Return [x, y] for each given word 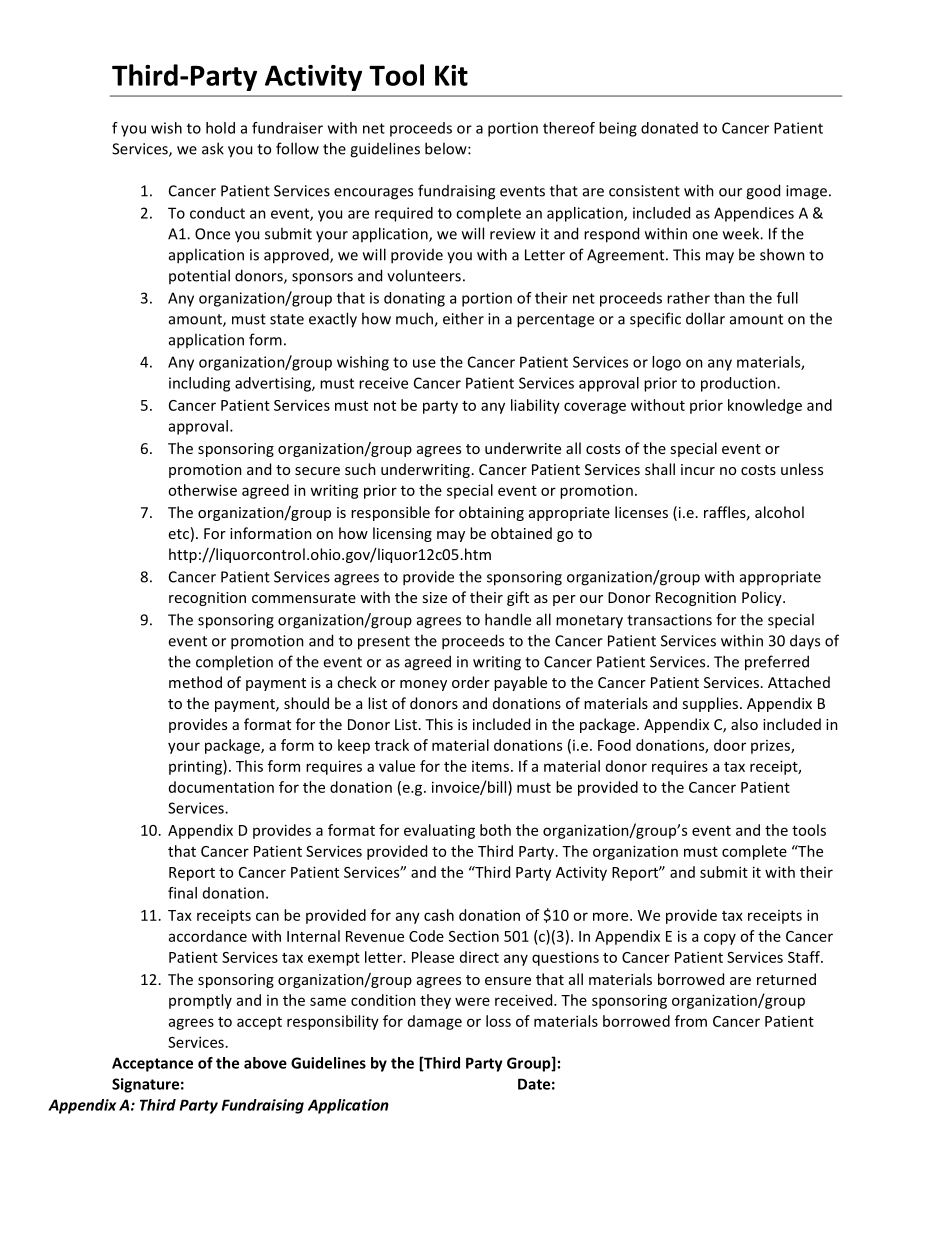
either [463, 318]
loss [498, 1021]
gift [518, 598]
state [287, 319]
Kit [451, 75]
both [495, 830]
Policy [763, 598]
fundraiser [287, 128]
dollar [705, 318]
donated [669, 128]
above [265, 1063]
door [730, 745]
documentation [221, 787]
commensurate [304, 598]
